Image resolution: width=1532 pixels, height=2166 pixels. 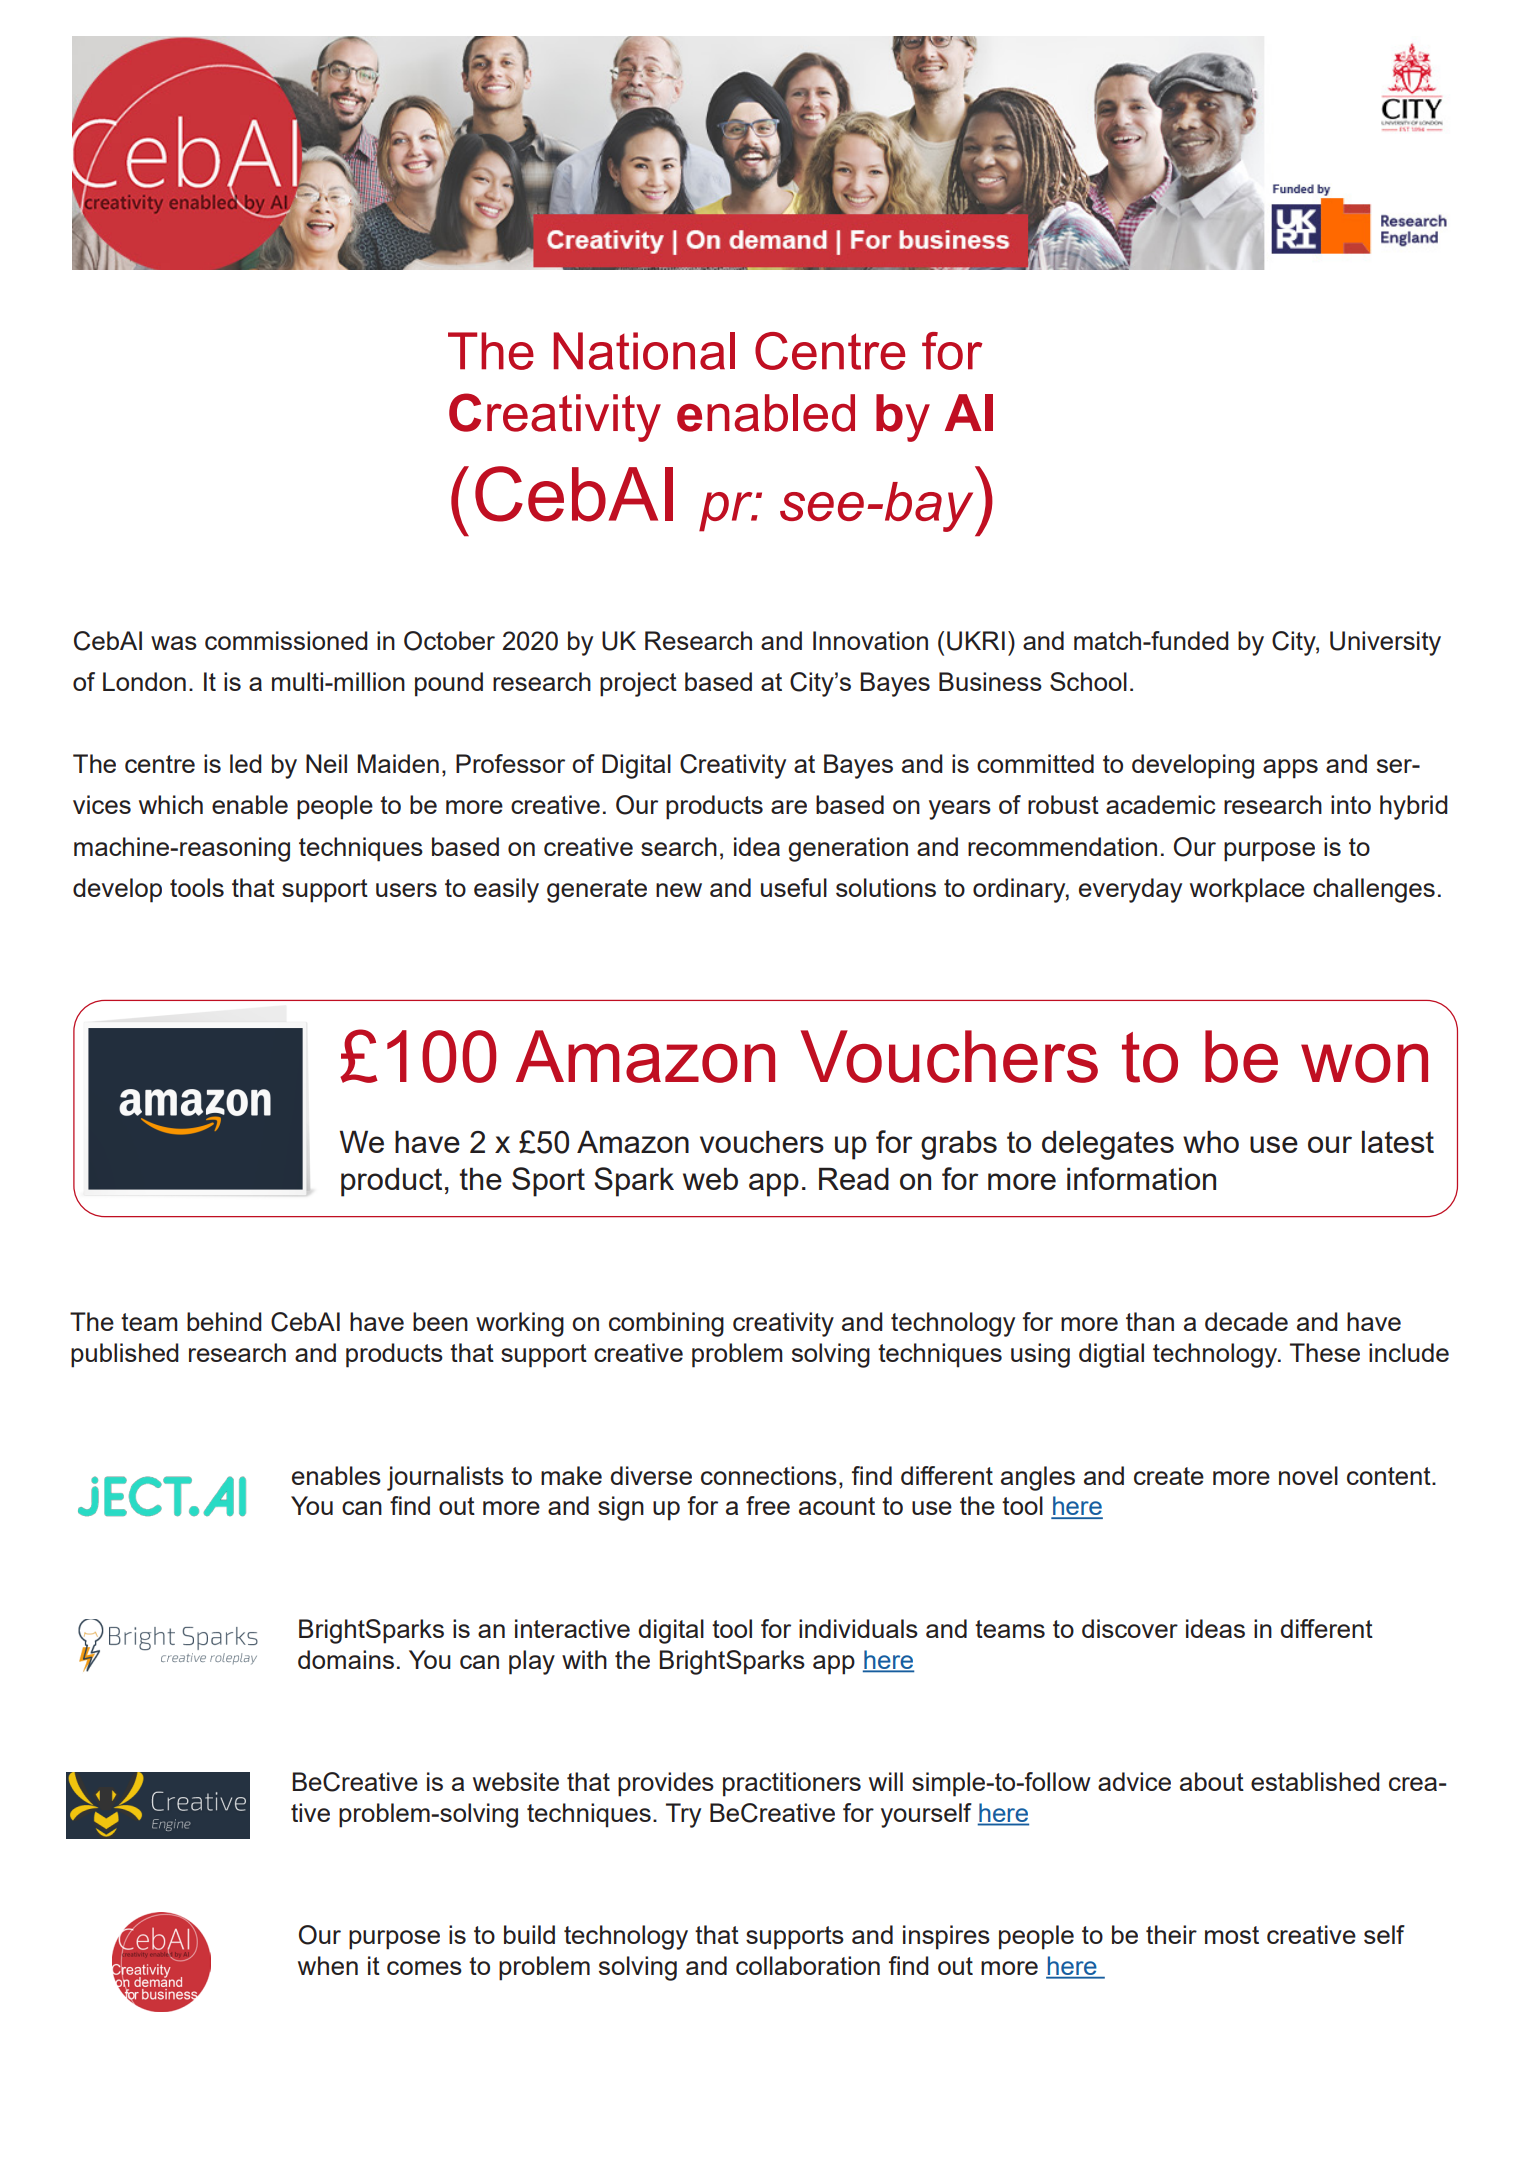 I want to click on Innovation, so click(x=870, y=640).
